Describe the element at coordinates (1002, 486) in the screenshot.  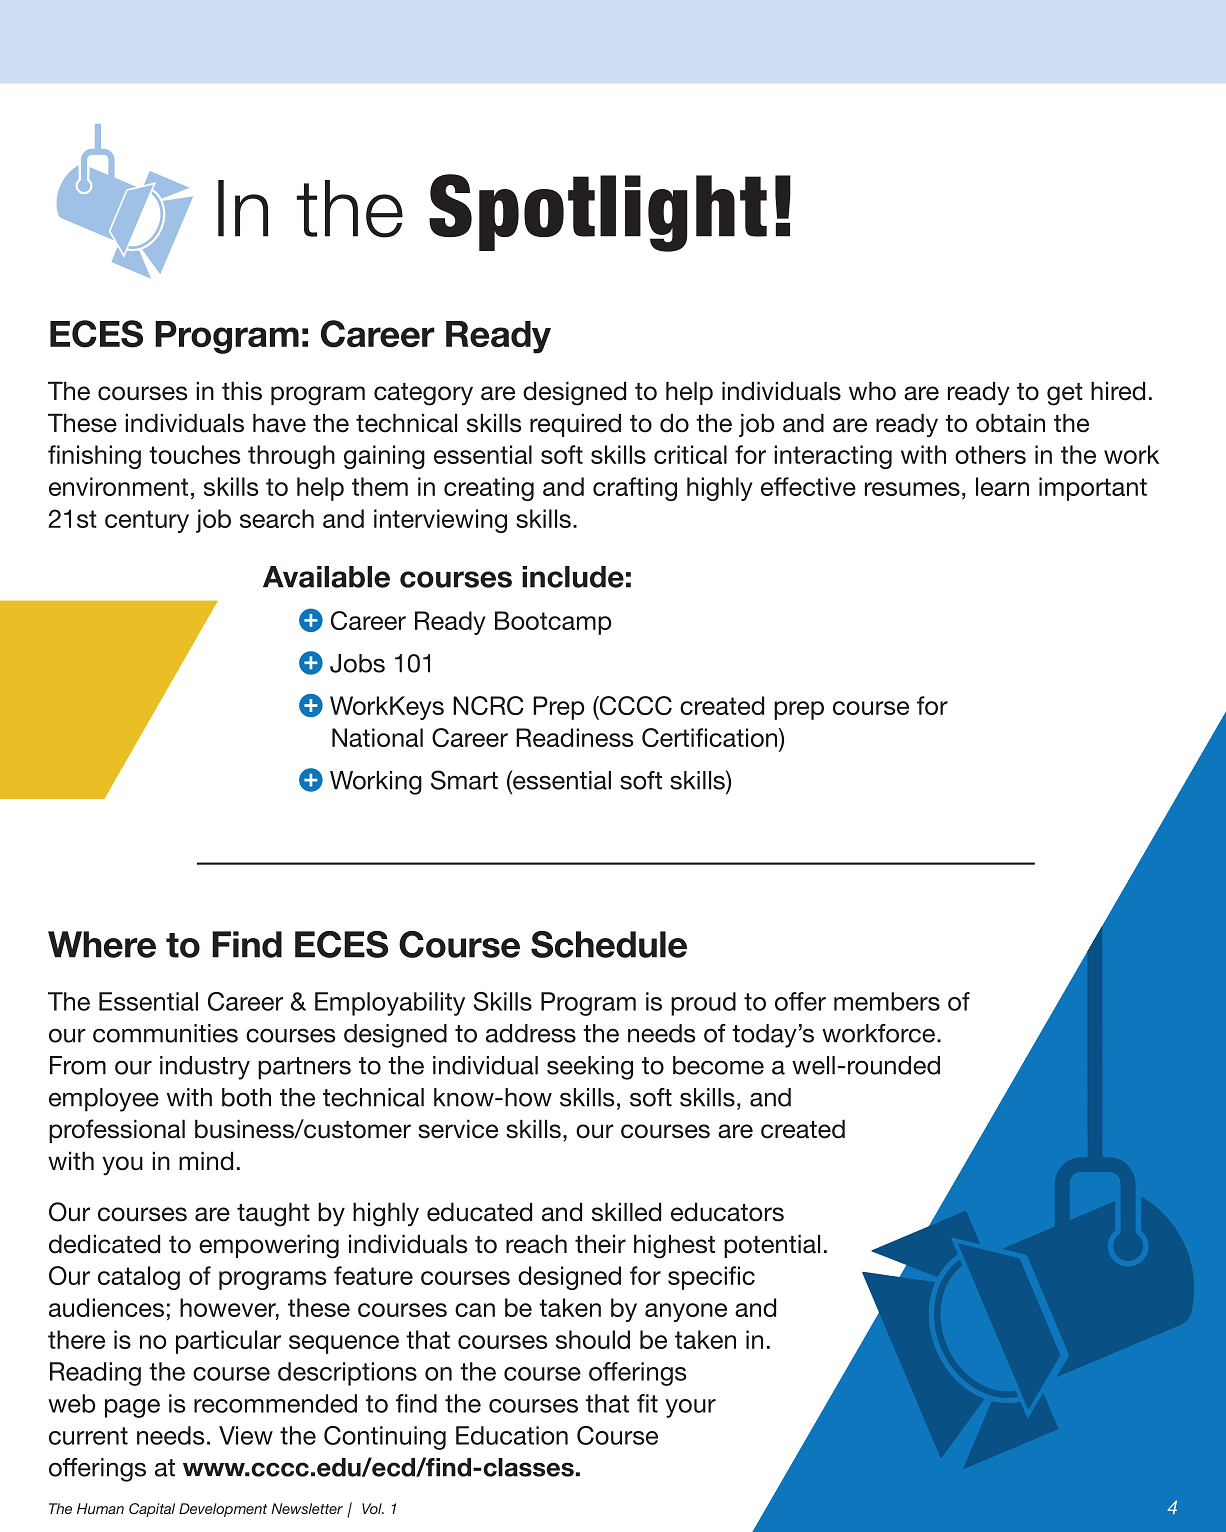
I see `learn` at that location.
